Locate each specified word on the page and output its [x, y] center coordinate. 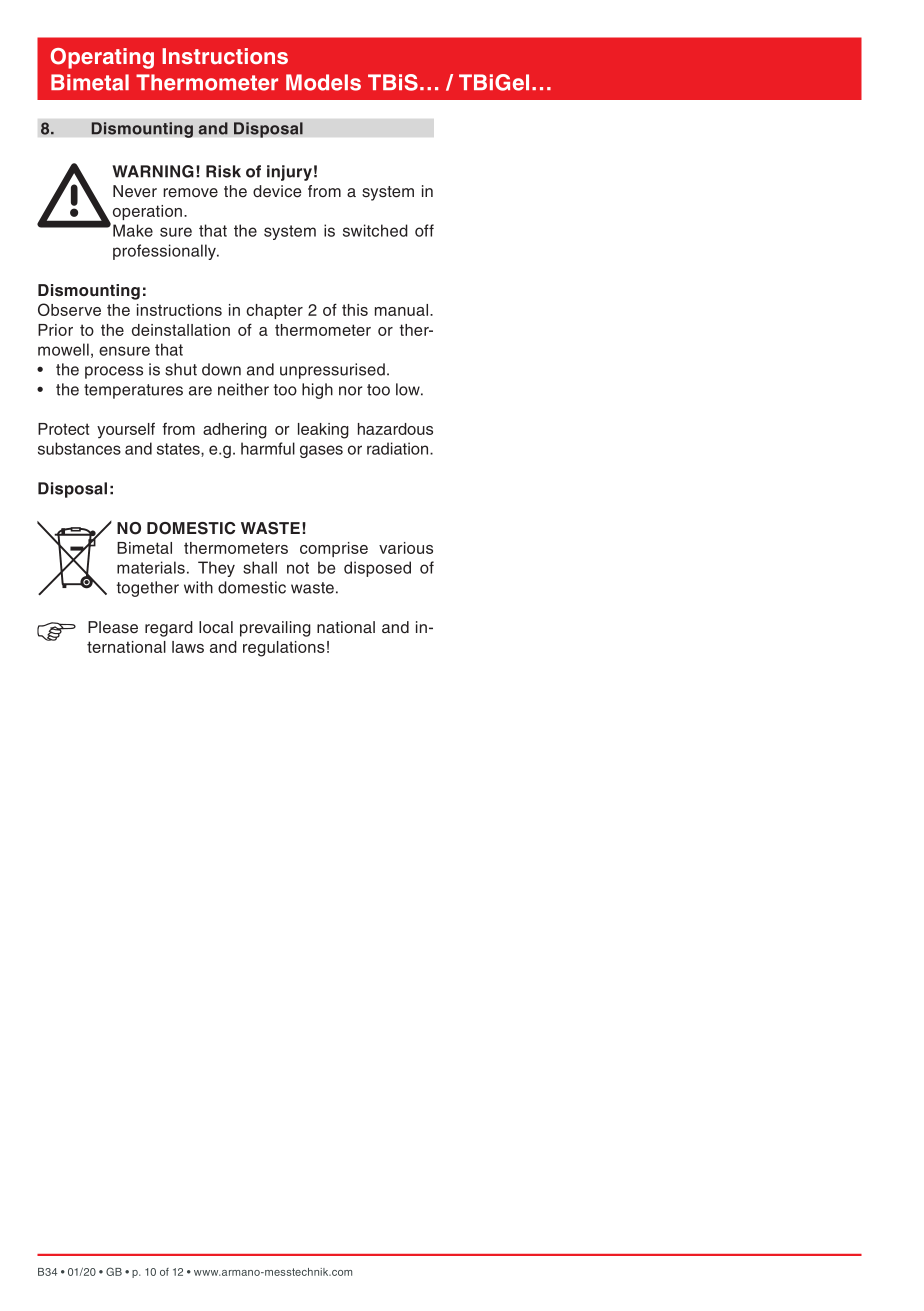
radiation [399, 448]
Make [133, 230]
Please [113, 627]
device [277, 191]
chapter [274, 311]
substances [79, 448]
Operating [102, 58]
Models [323, 82]
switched [375, 230]
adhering [235, 431]
